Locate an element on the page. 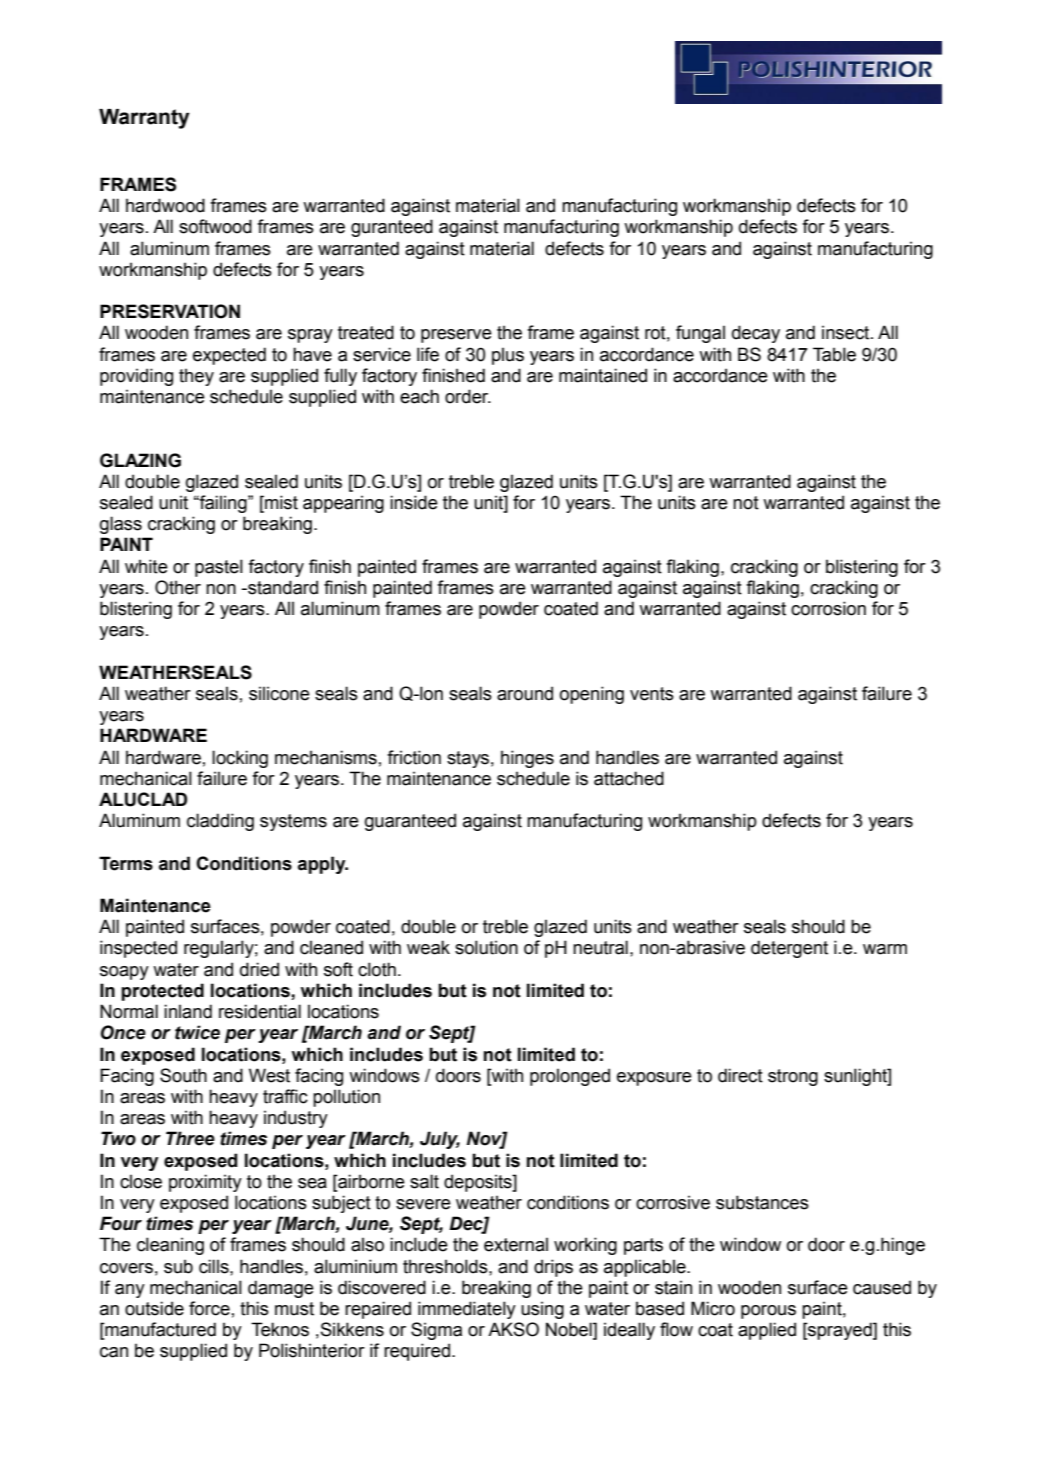  inspected is located at coordinates (138, 949).
